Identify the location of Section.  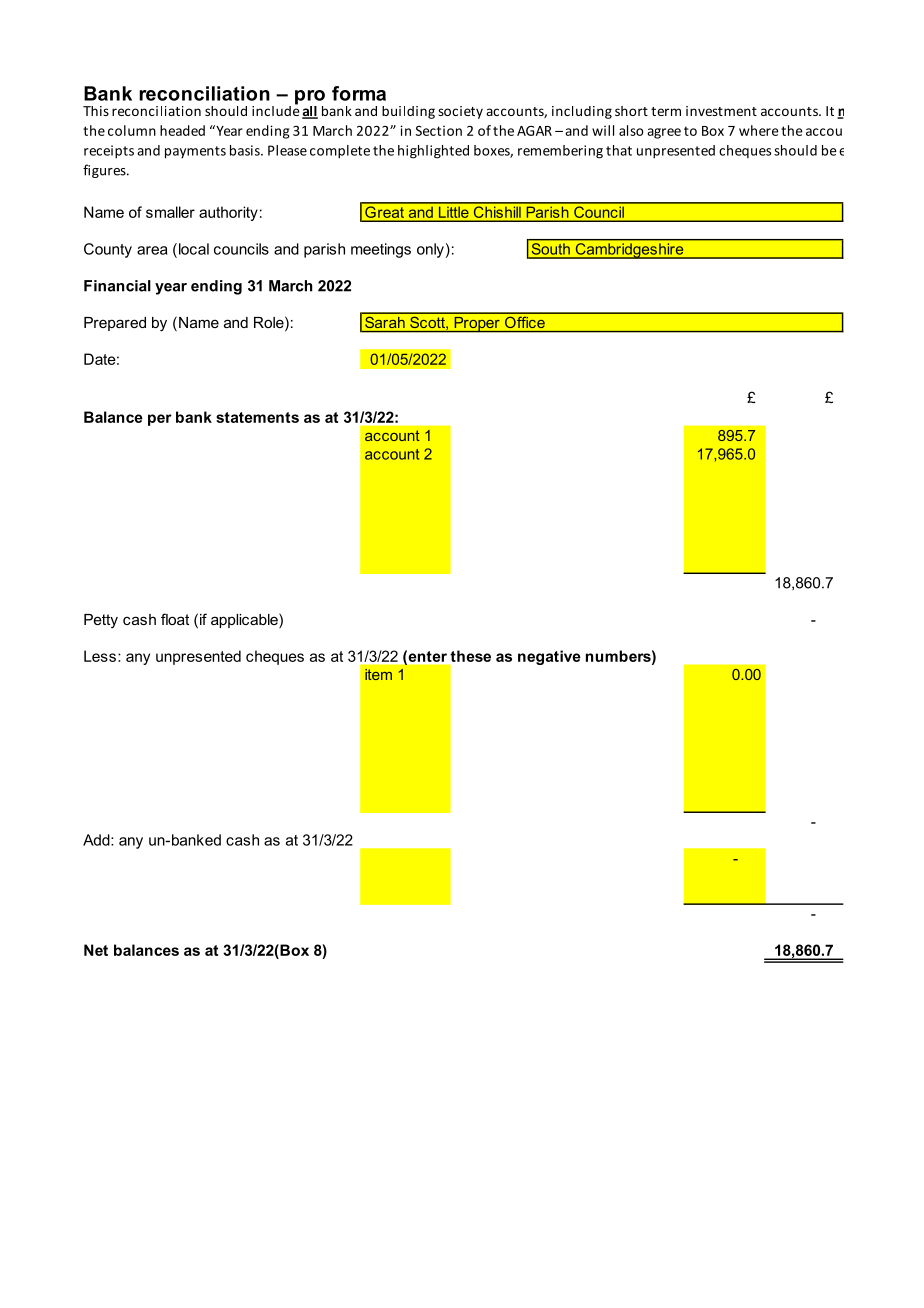
(439, 131).
